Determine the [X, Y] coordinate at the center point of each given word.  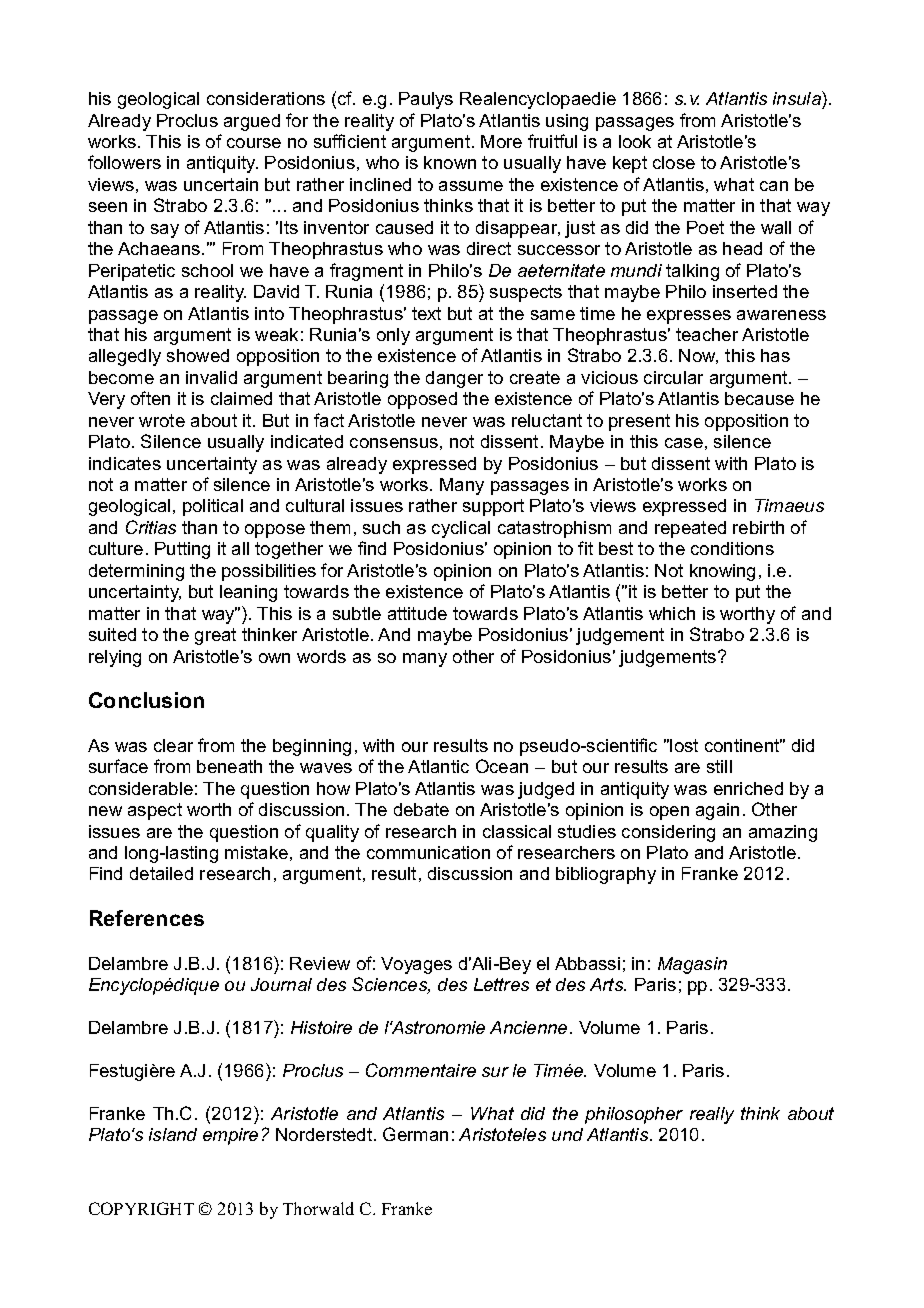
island [173, 1134]
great [215, 636]
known [450, 162]
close [674, 162]
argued [252, 122]
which [672, 613]
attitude [417, 613]
